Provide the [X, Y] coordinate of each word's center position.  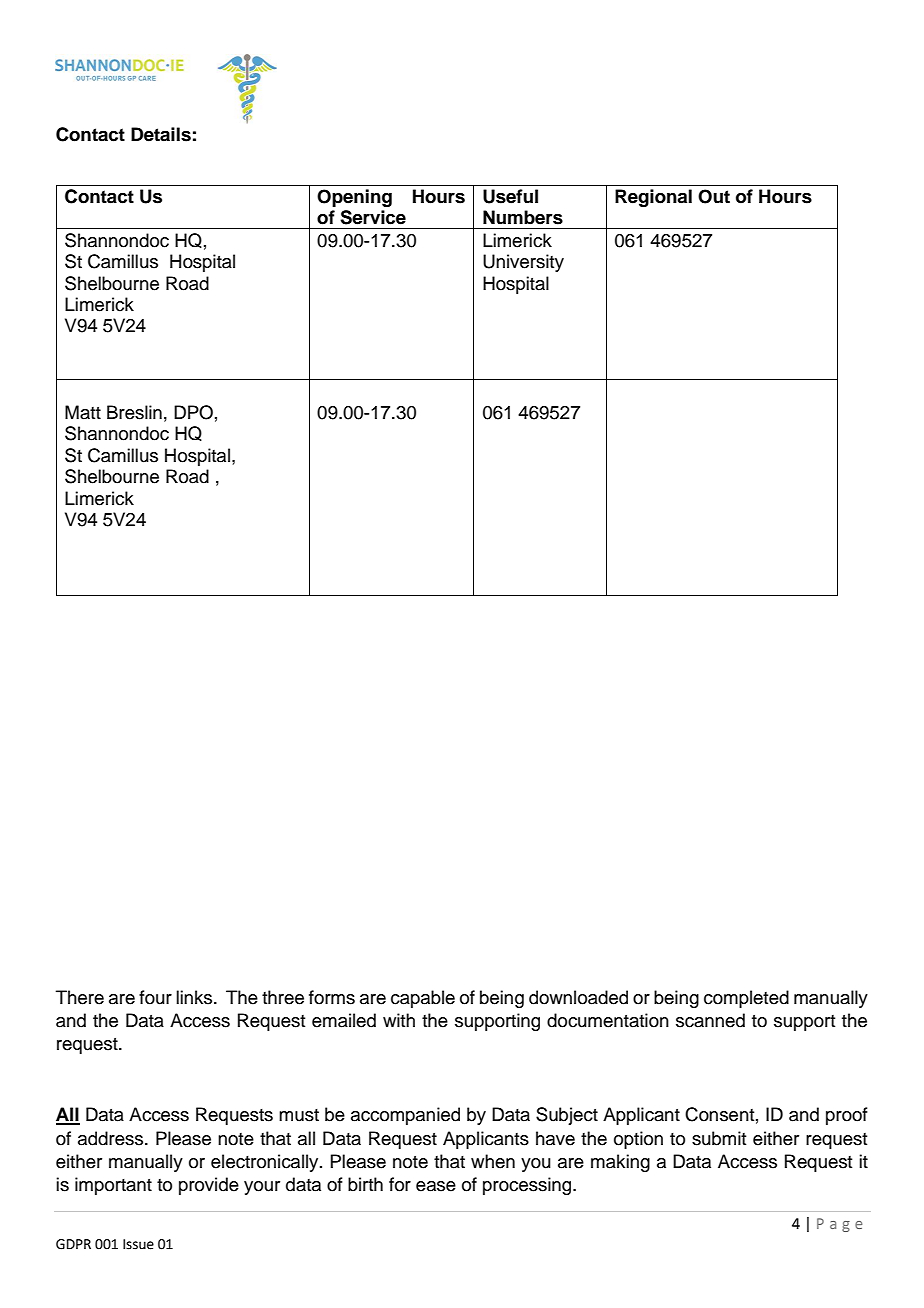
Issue [138, 1244]
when [493, 1161]
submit [719, 1138]
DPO [193, 412]
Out [714, 196]
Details [161, 134]
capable [423, 999]
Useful [510, 196]
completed [746, 999]
